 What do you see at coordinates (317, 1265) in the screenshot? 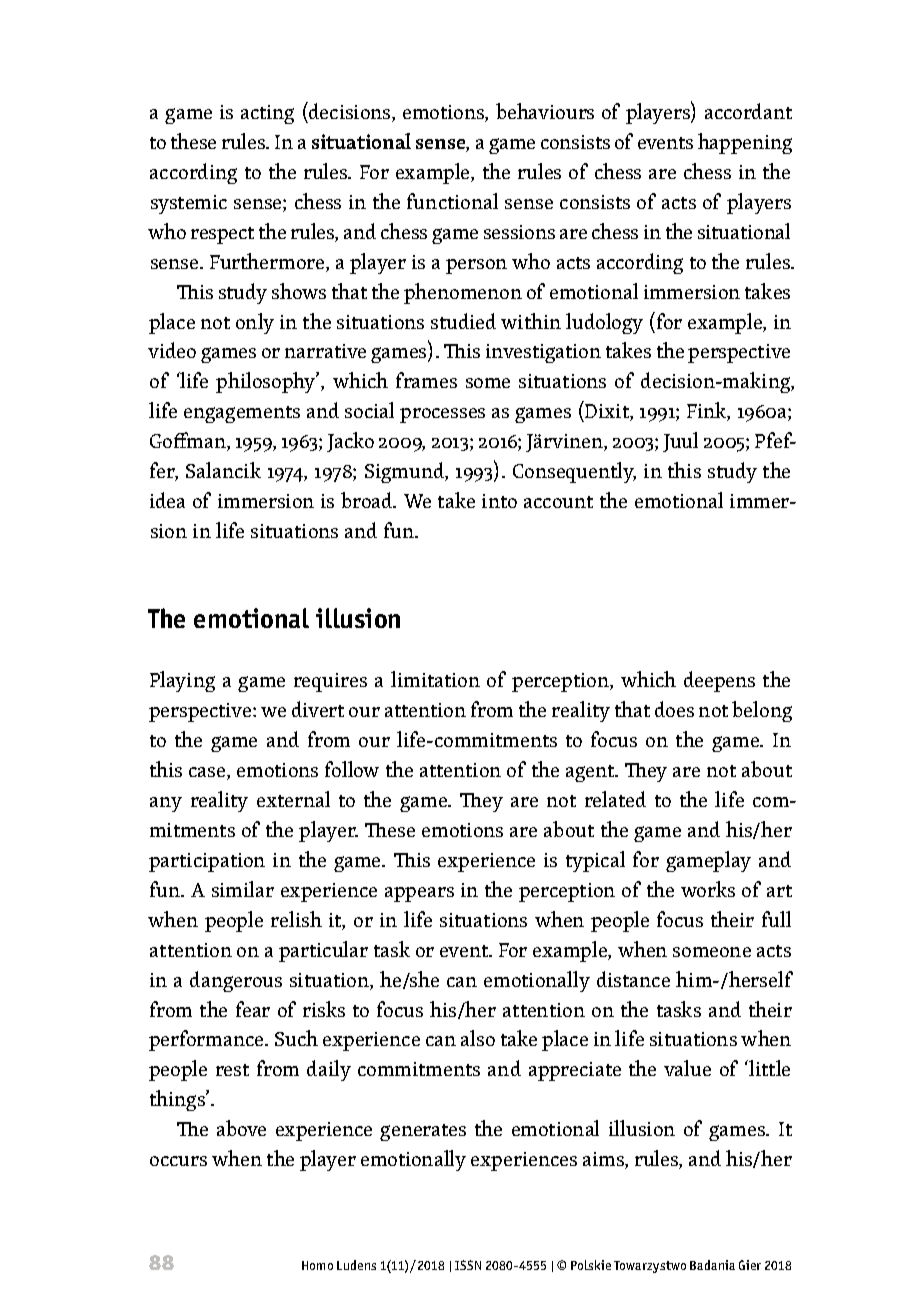
I see `Homo` at bounding box center [317, 1265].
